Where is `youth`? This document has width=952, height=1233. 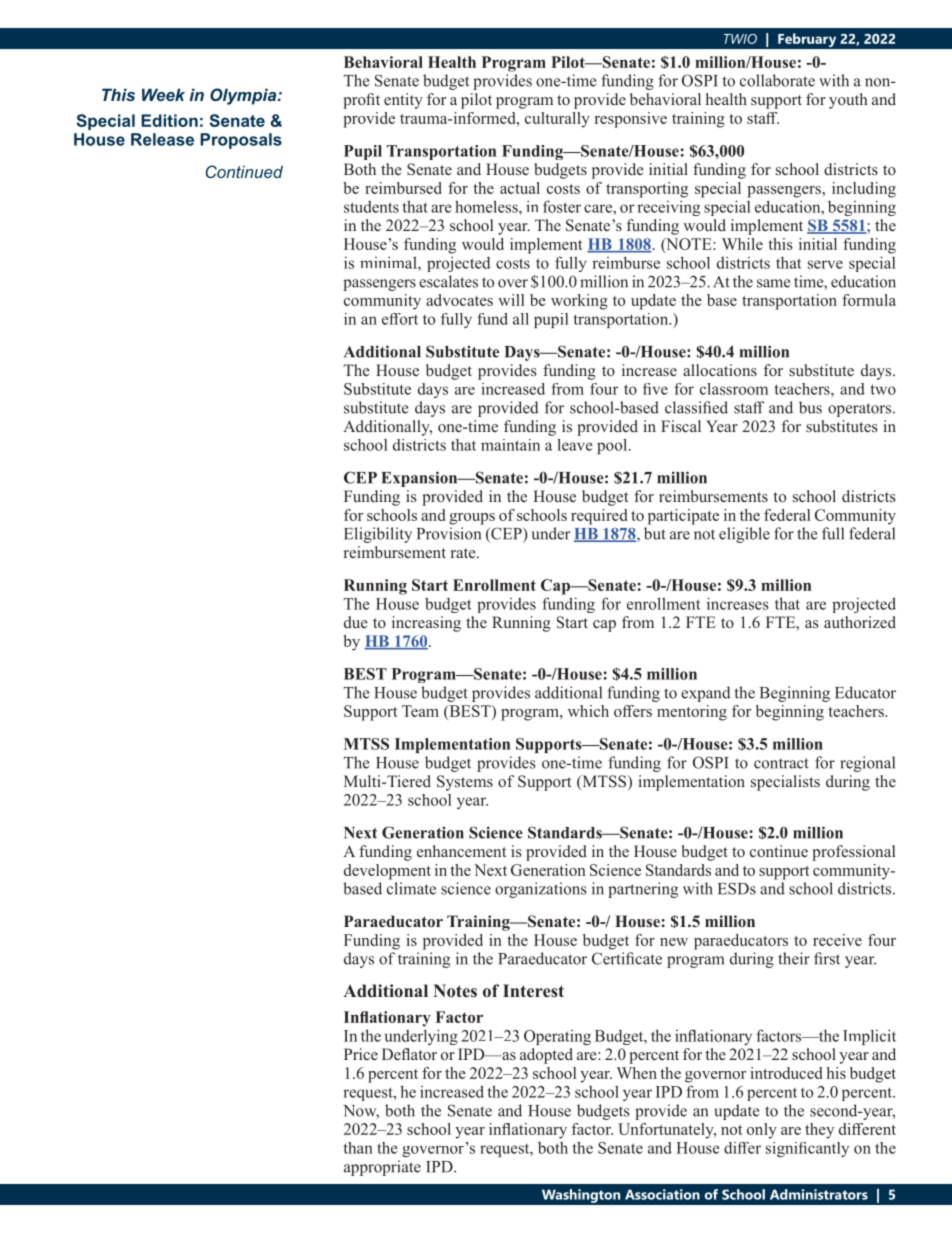
youth is located at coordinates (848, 101).
